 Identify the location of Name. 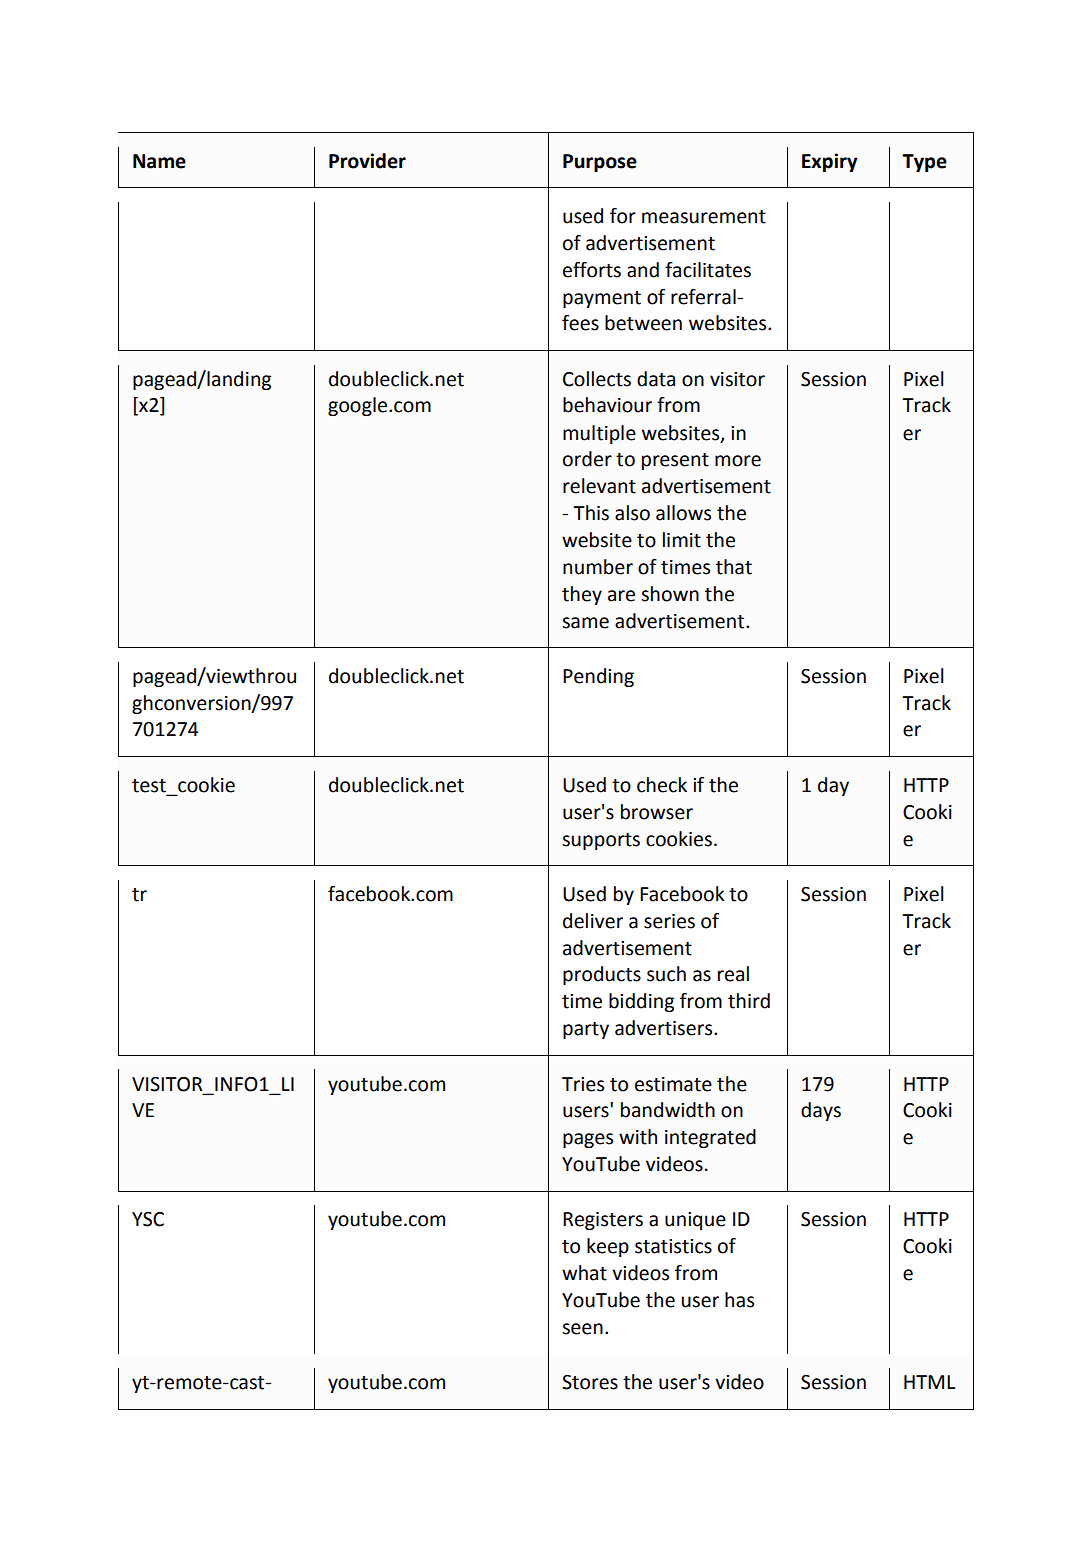
(159, 161).
